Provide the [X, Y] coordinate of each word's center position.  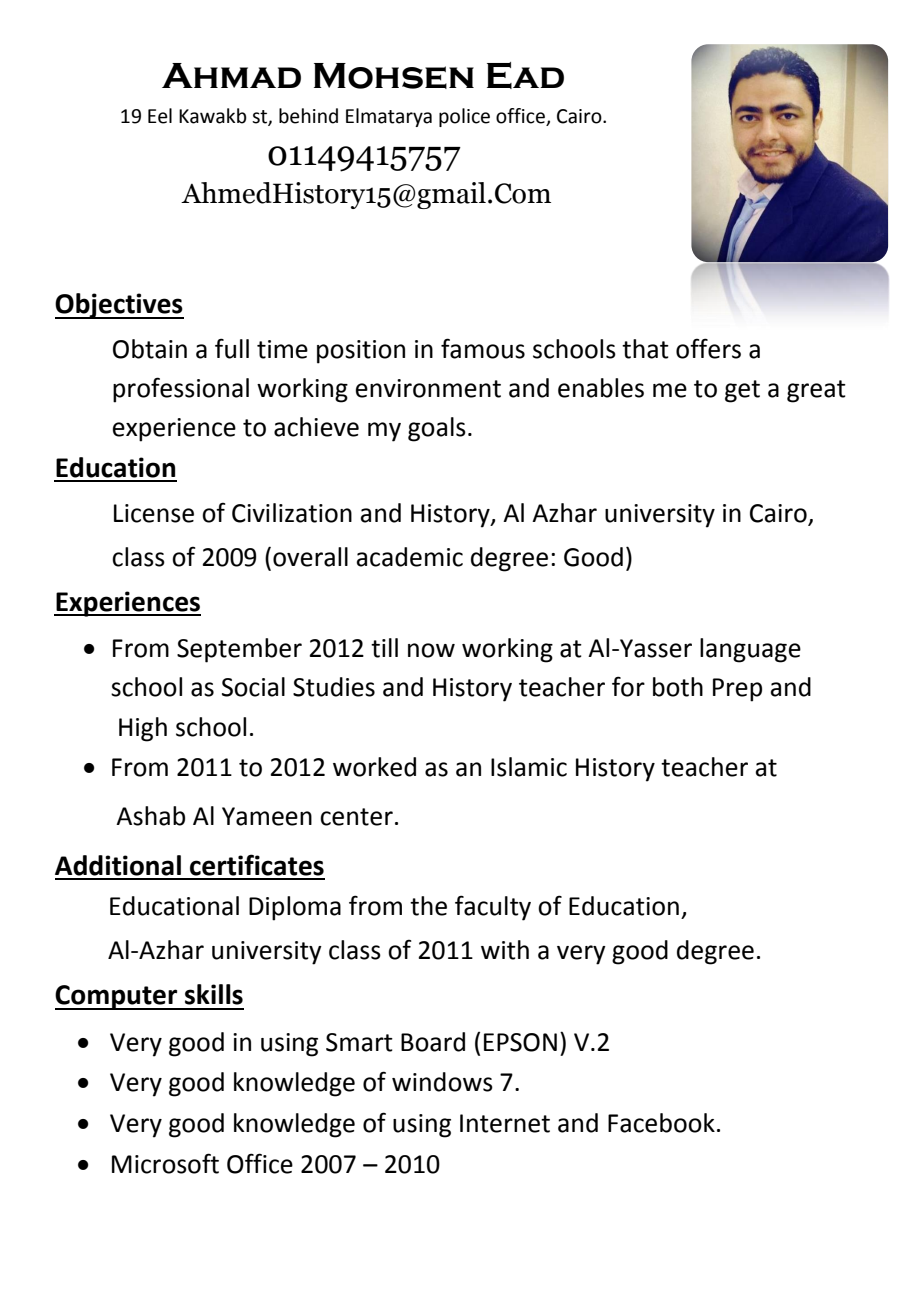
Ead [525, 75]
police [464, 117]
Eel [160, 116]
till [384, 648]
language [750, 650]
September [239, 650]
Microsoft [165, 1163]
